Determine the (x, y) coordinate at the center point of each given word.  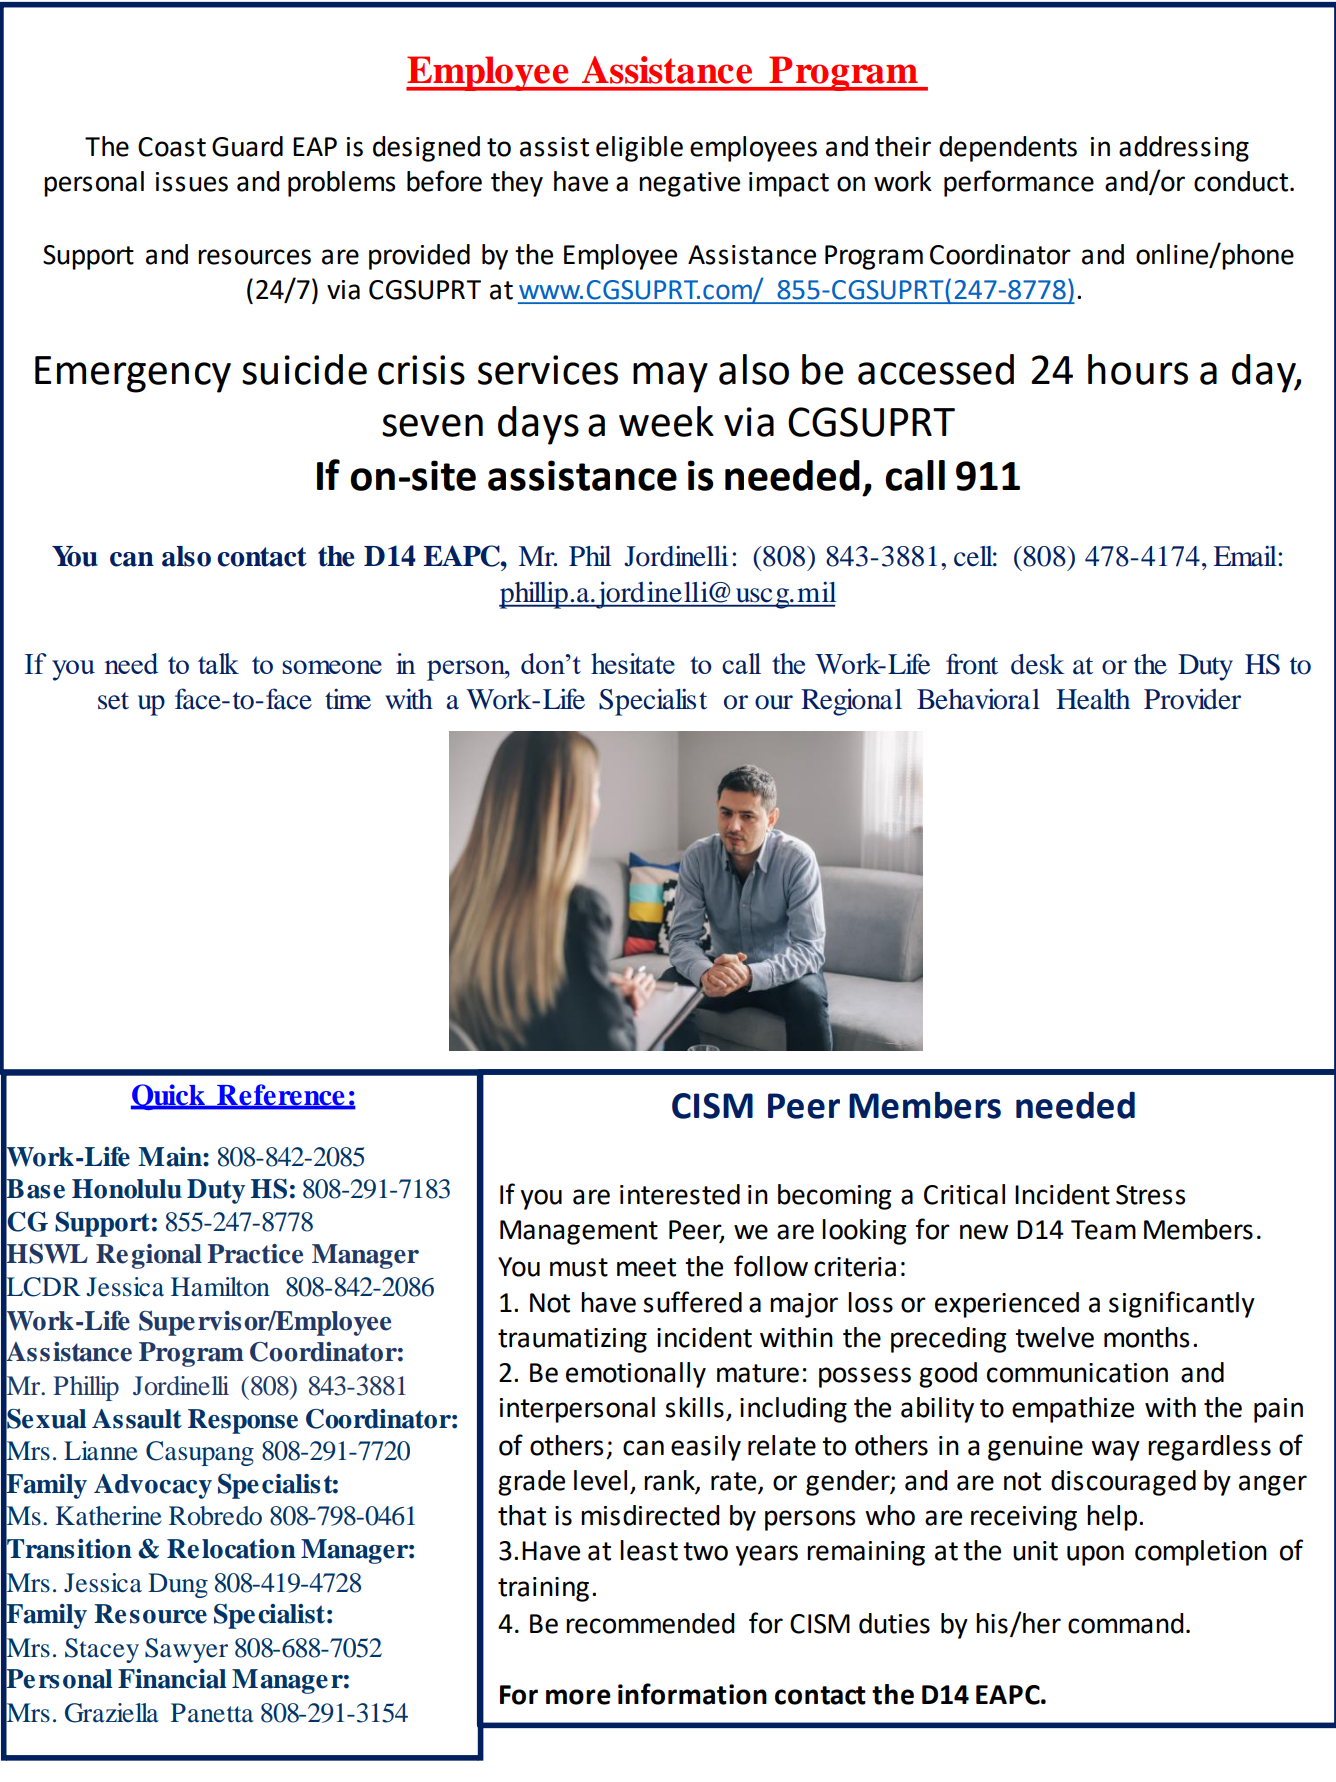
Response (243, 1421)
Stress (1150, 1195)
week (666, 421)
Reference (281, 1096)
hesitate (633, 663)
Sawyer (186, 1650)
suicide (304, 369)
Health (1093, 699)
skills (694, 1407)
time (348, 699)
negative (689, 184)
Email (1246, 556)
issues (192, 182)
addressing (1184, 149)
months (1147, 1337)
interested (680, 1194)
